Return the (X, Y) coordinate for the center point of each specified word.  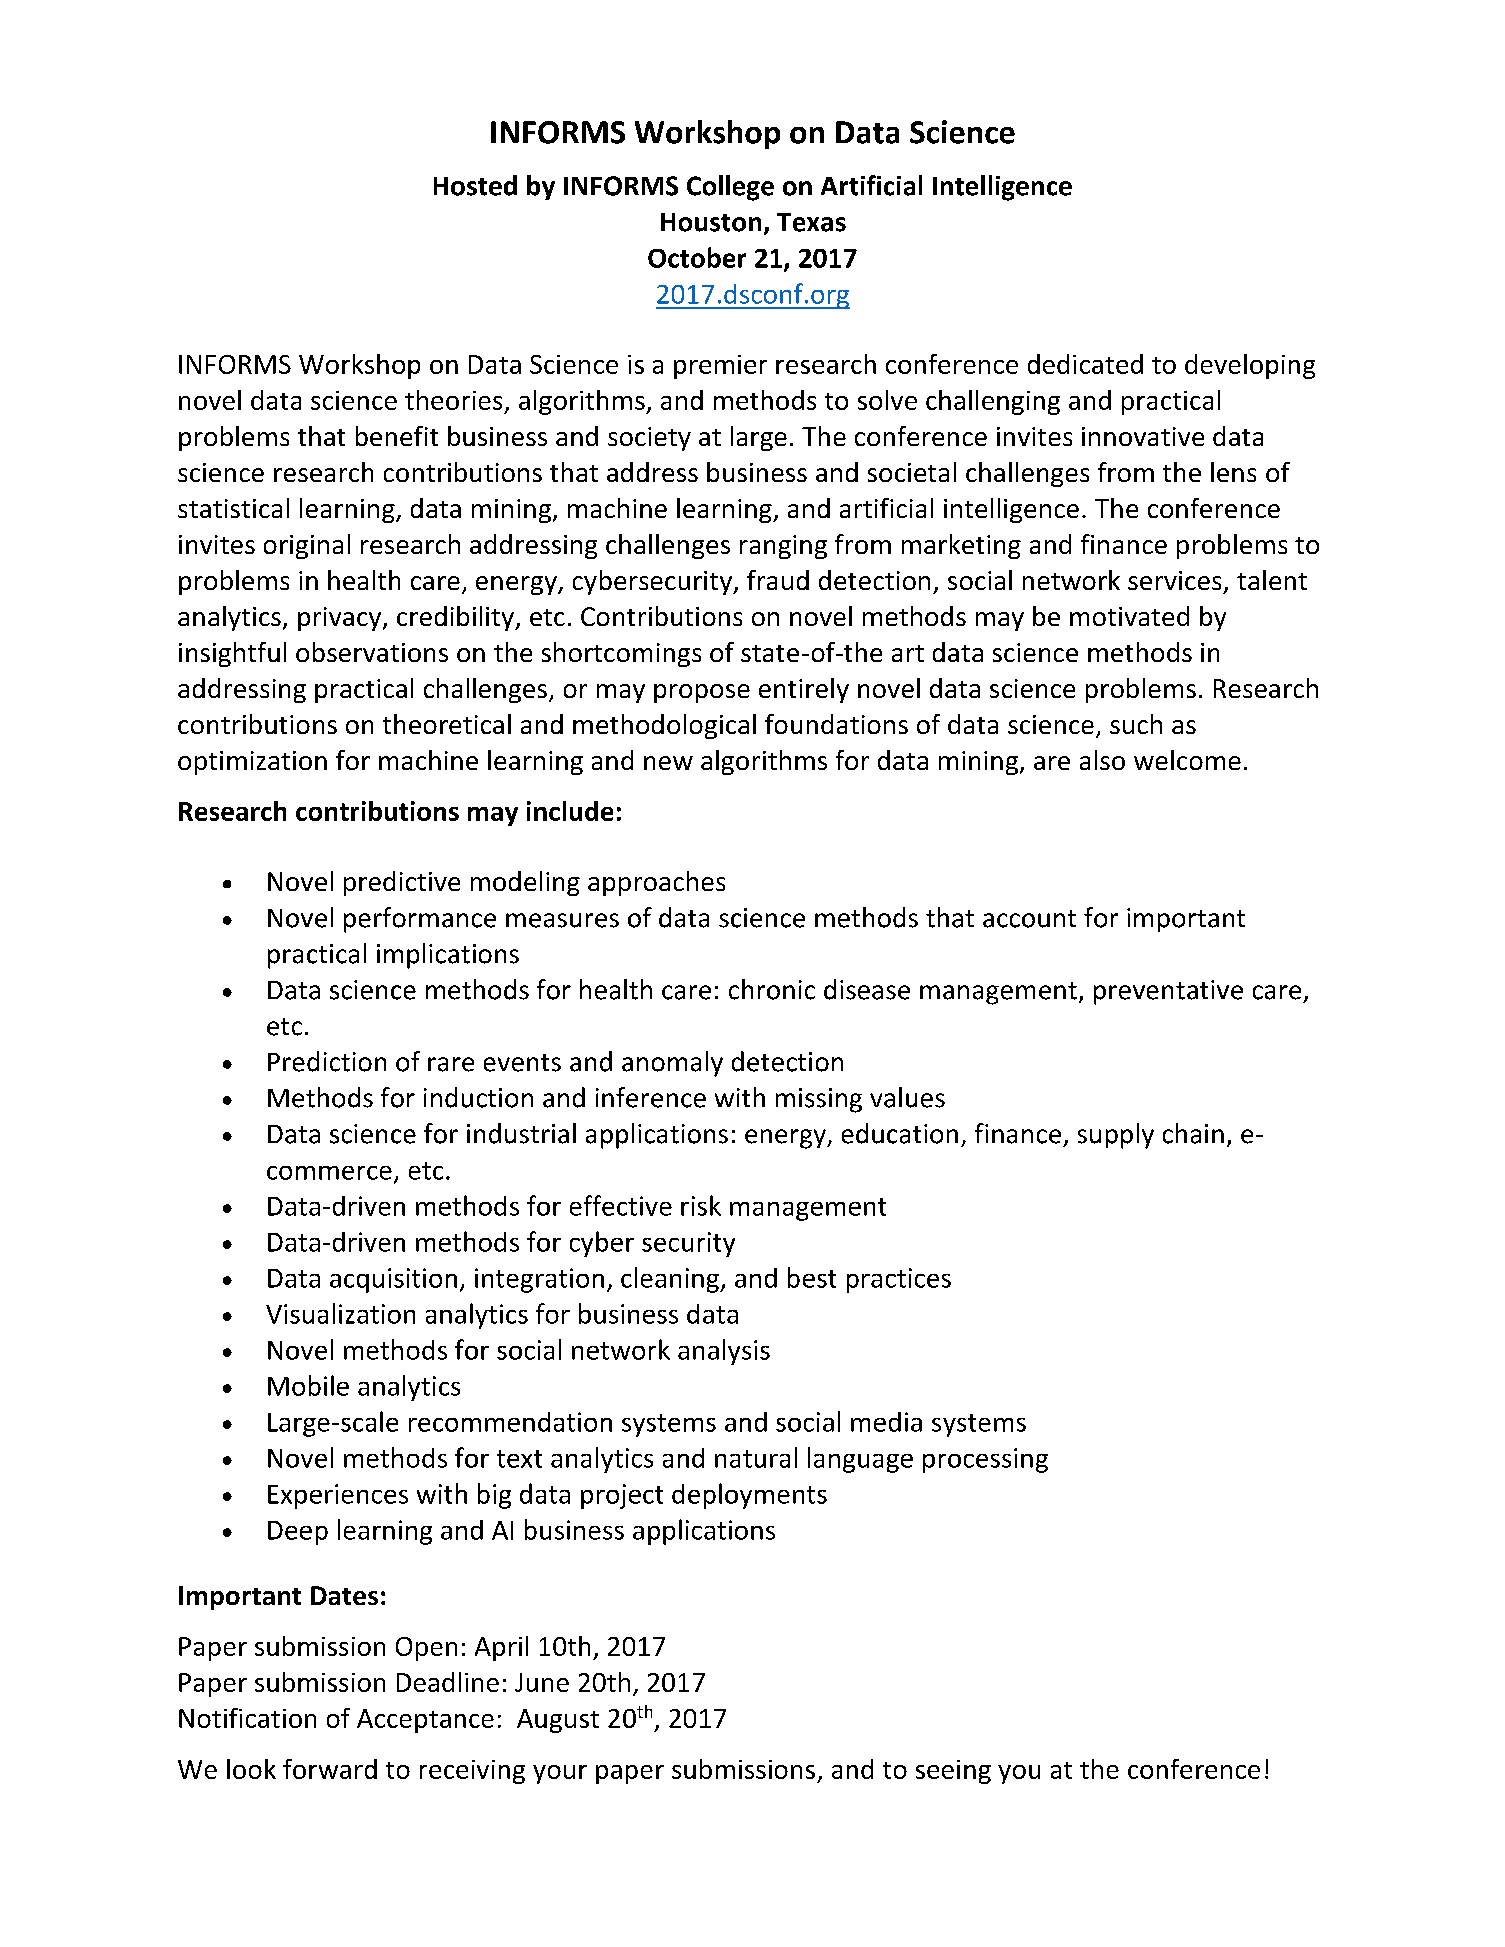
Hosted (475, 185)
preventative (1168, 992)
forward (330, 1769)
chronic (772, 989)
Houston (711, 222)
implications (448, 956)
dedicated (1085, 364)
